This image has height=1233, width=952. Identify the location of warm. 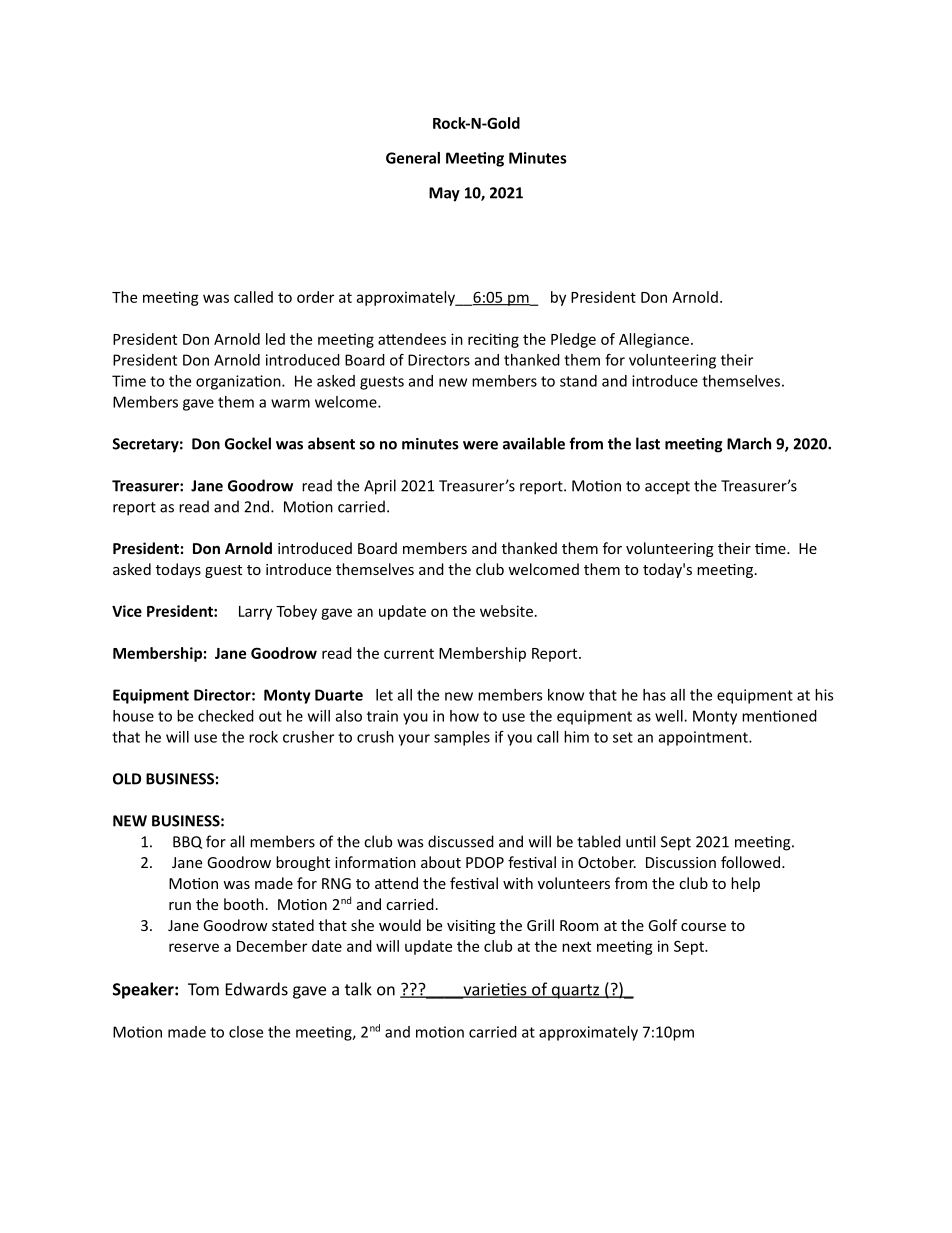
(290, 403).
